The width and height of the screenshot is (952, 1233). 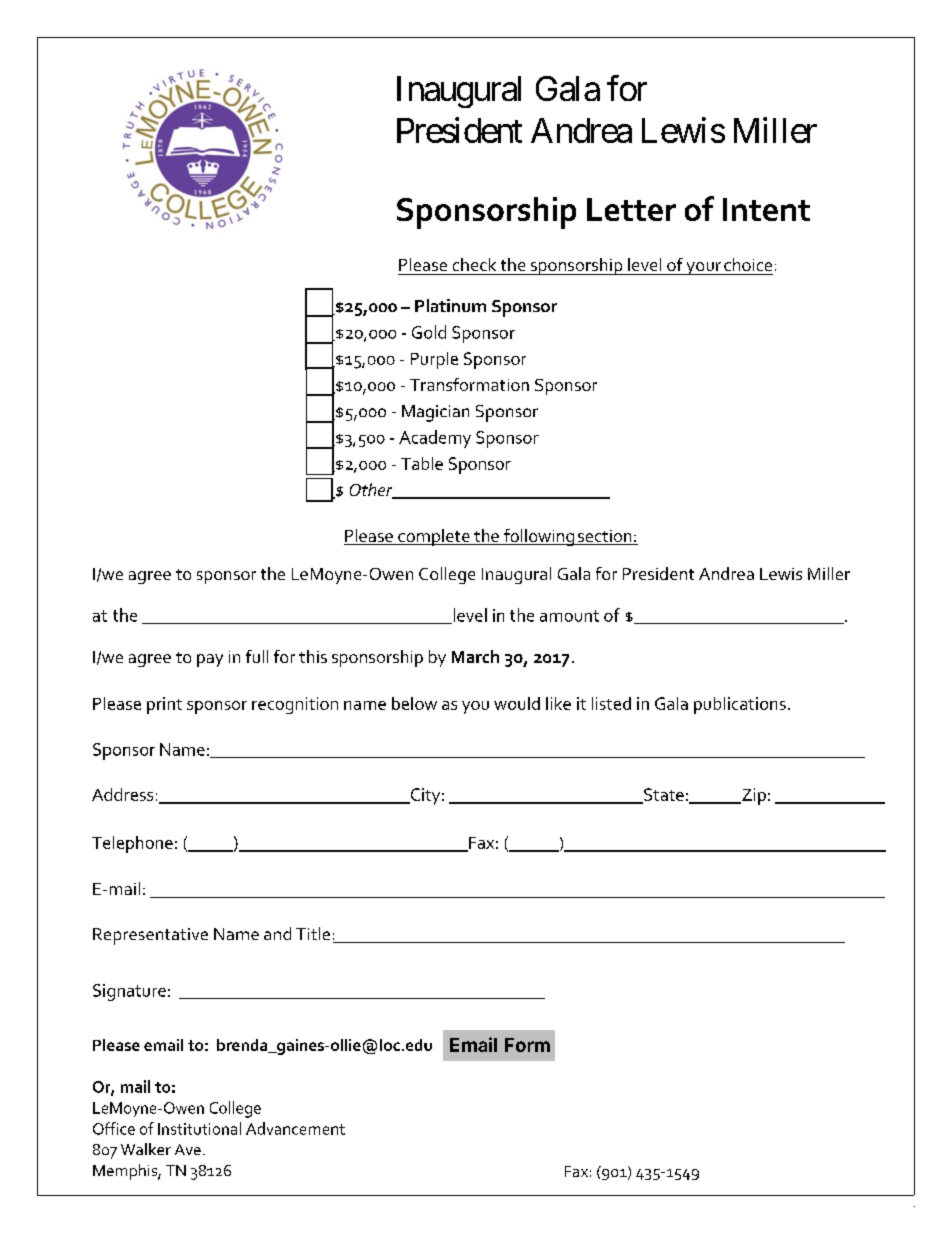 What do you see at coordinates (753, 796) in the screenshot?
I see `Zip` at bounding box center [753, 796].
